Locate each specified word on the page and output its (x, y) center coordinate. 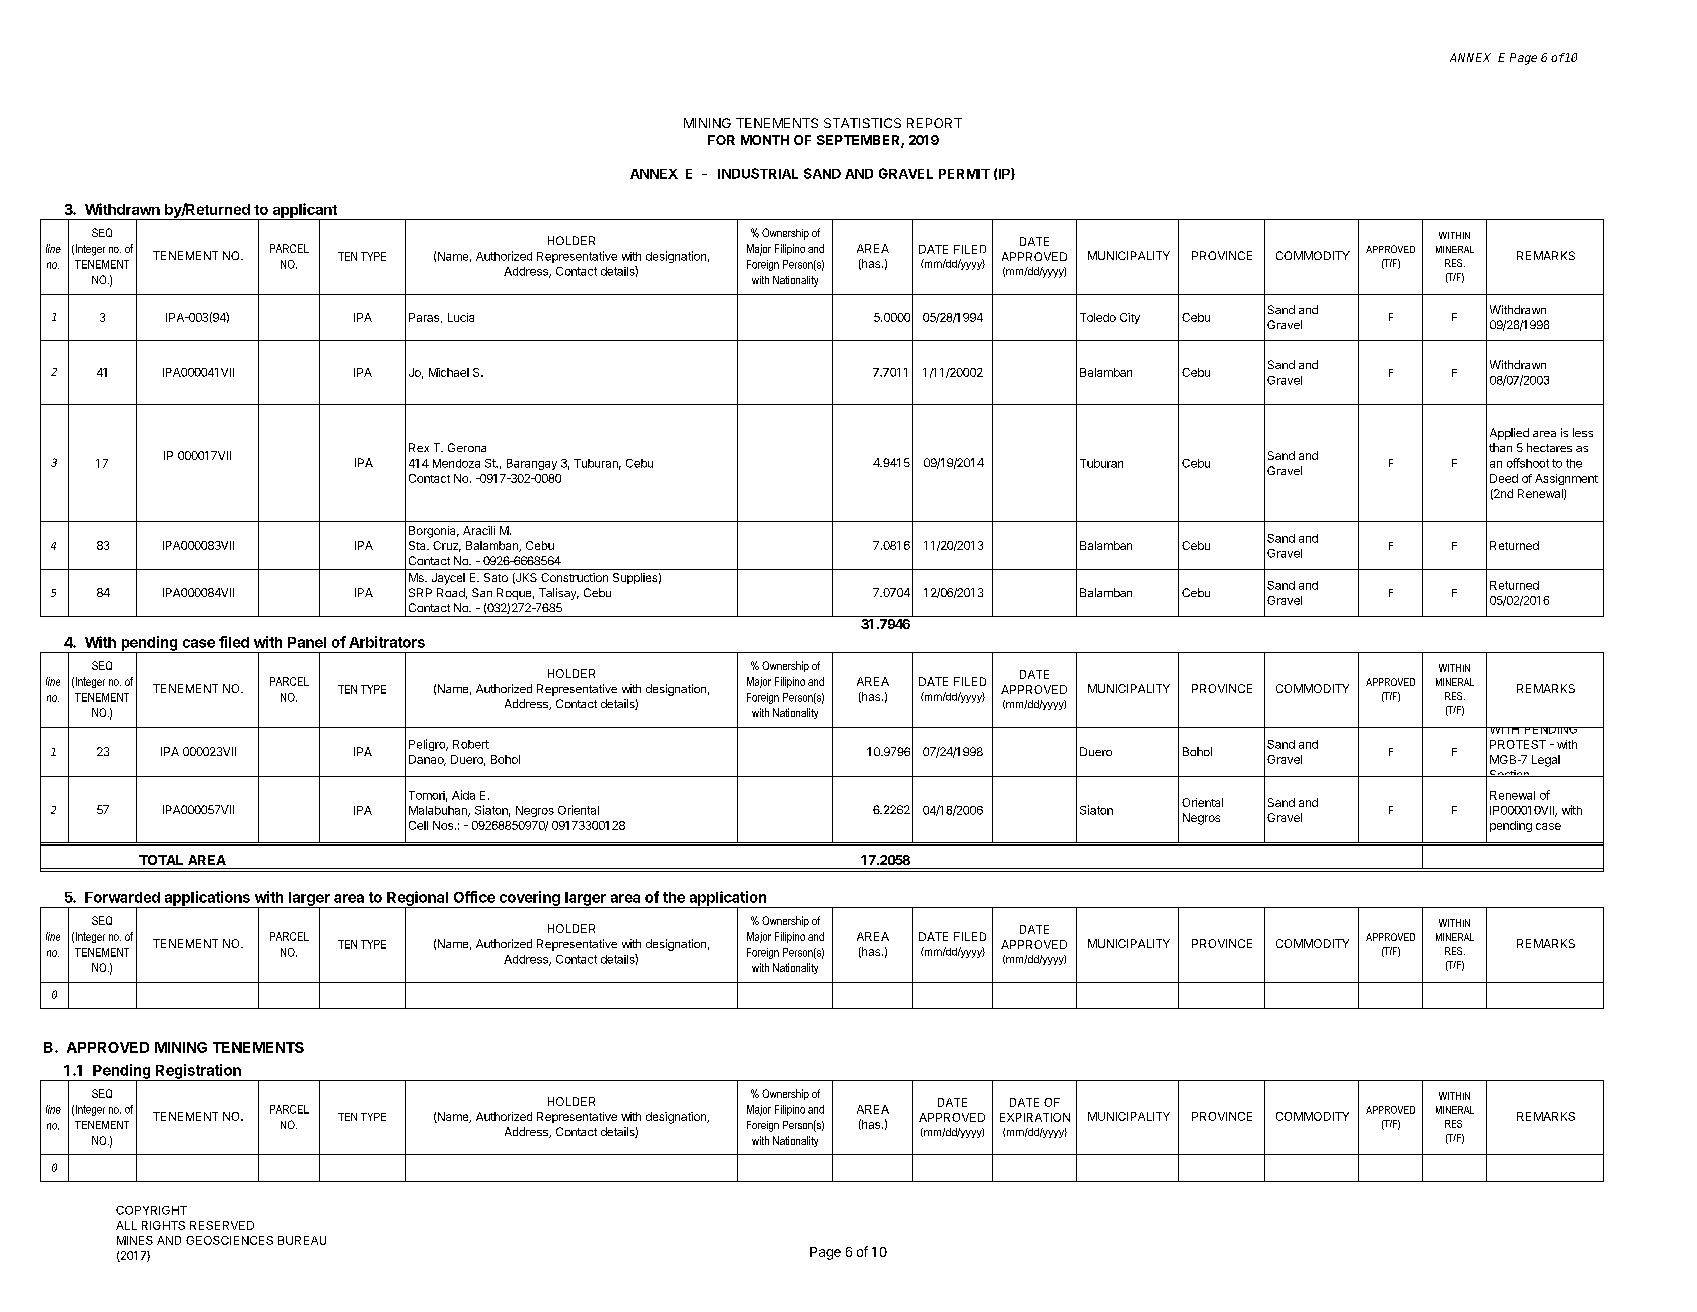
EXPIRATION (1035, 1117)
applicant (304, 211)
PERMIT (964, 174)
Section (1509, 773)
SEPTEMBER (859, 141)
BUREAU (302, 1240)
